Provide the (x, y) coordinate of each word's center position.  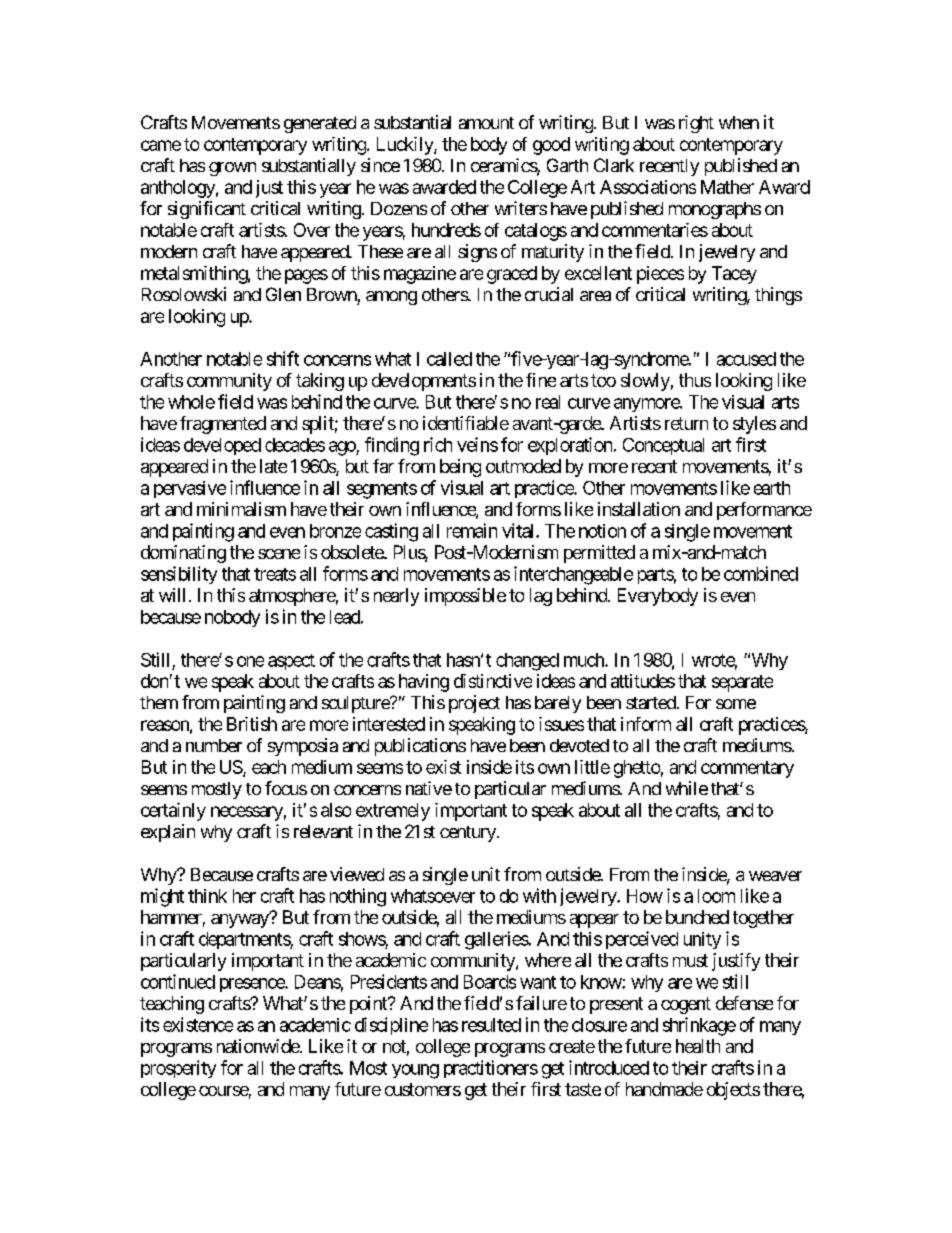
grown (232, 169)
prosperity (178, 1069)
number (214, 745)
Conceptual (663, 446)
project (474, 704)
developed (222, 446)
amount (486, 123)
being (460, 468)
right (696, 124)
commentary (747, 769)
